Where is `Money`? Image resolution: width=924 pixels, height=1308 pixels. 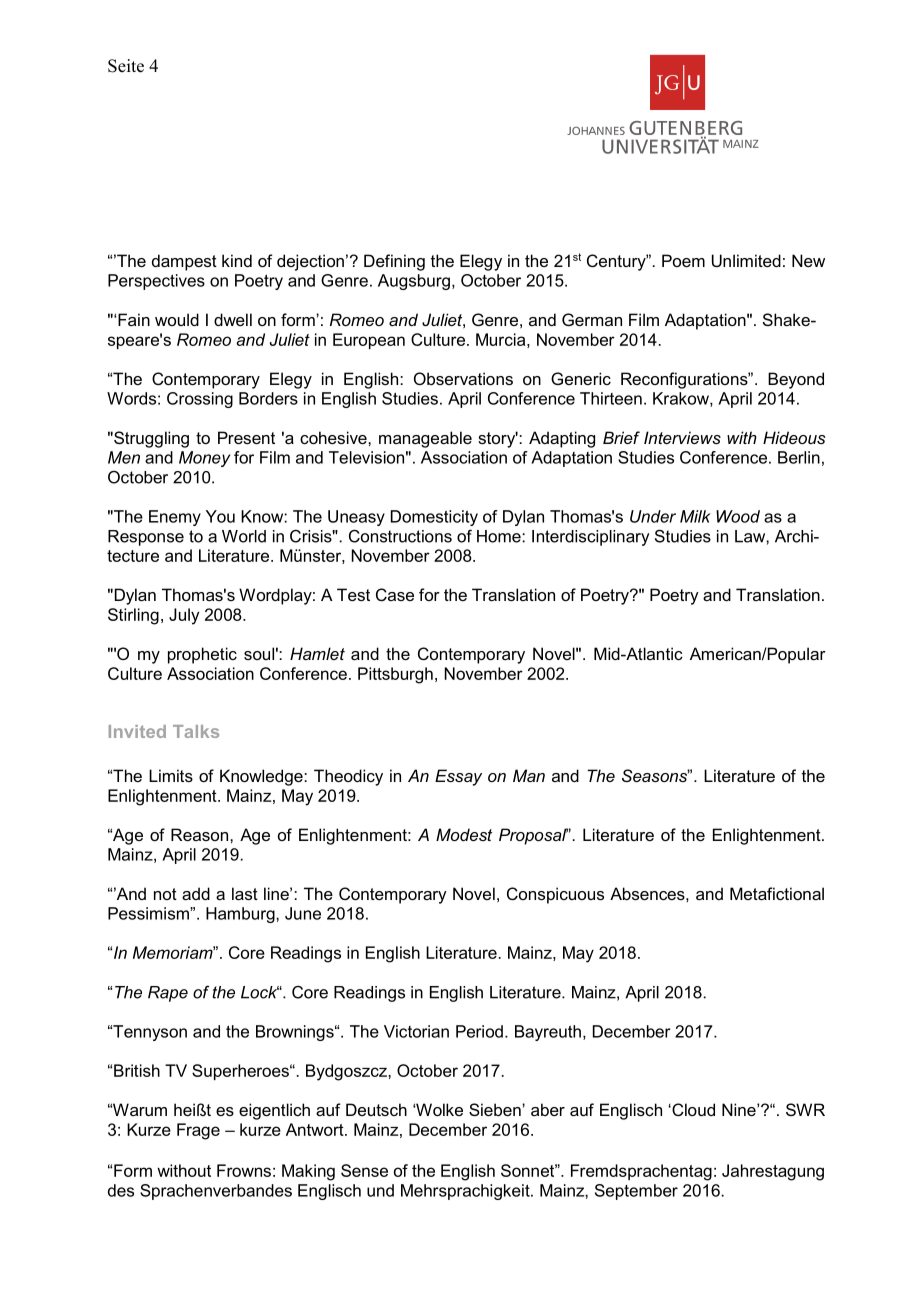
Money is located at coordinates (205, 459).
